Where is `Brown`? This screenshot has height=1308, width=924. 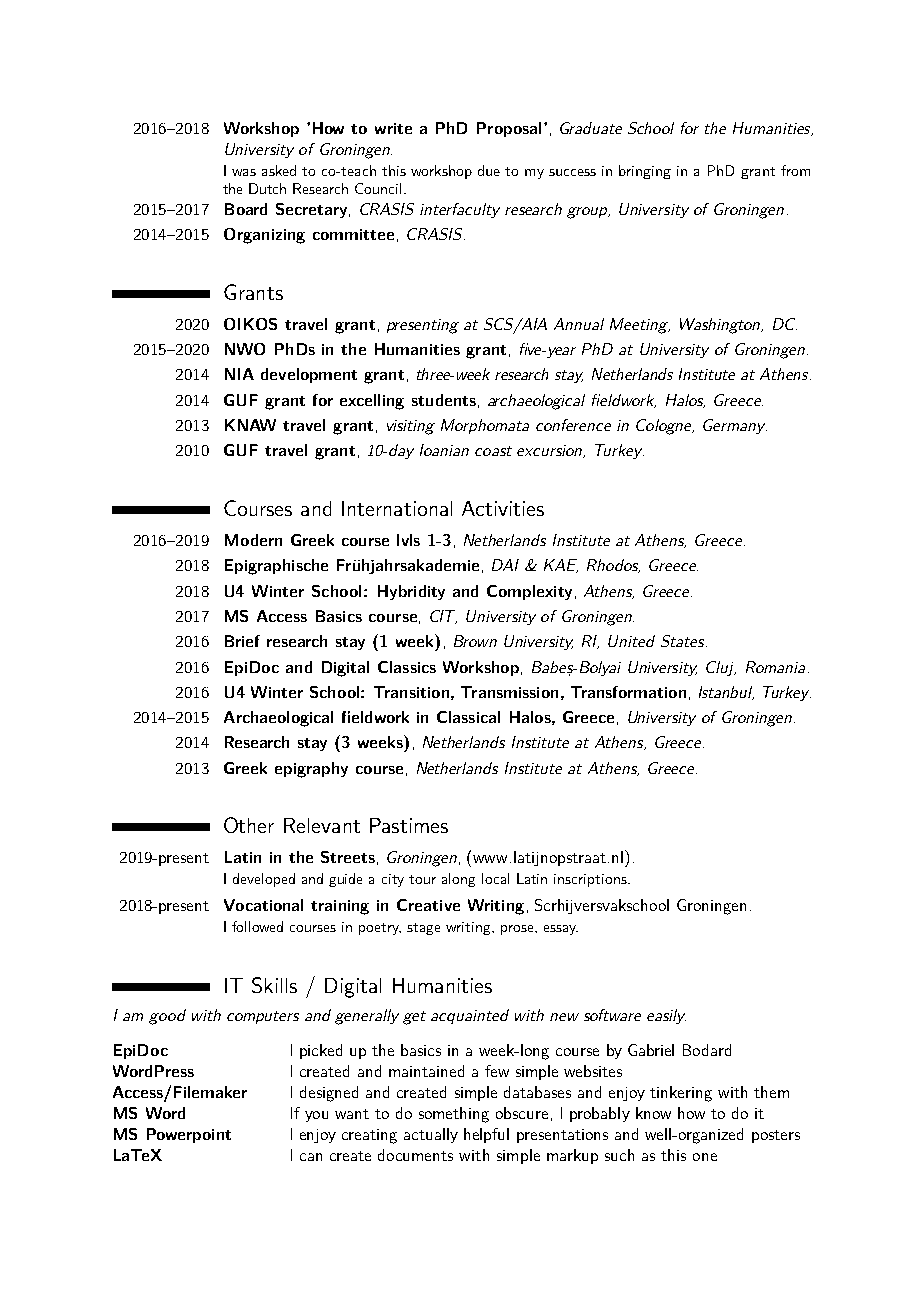
Brown is located at coordinates (475, 641).
